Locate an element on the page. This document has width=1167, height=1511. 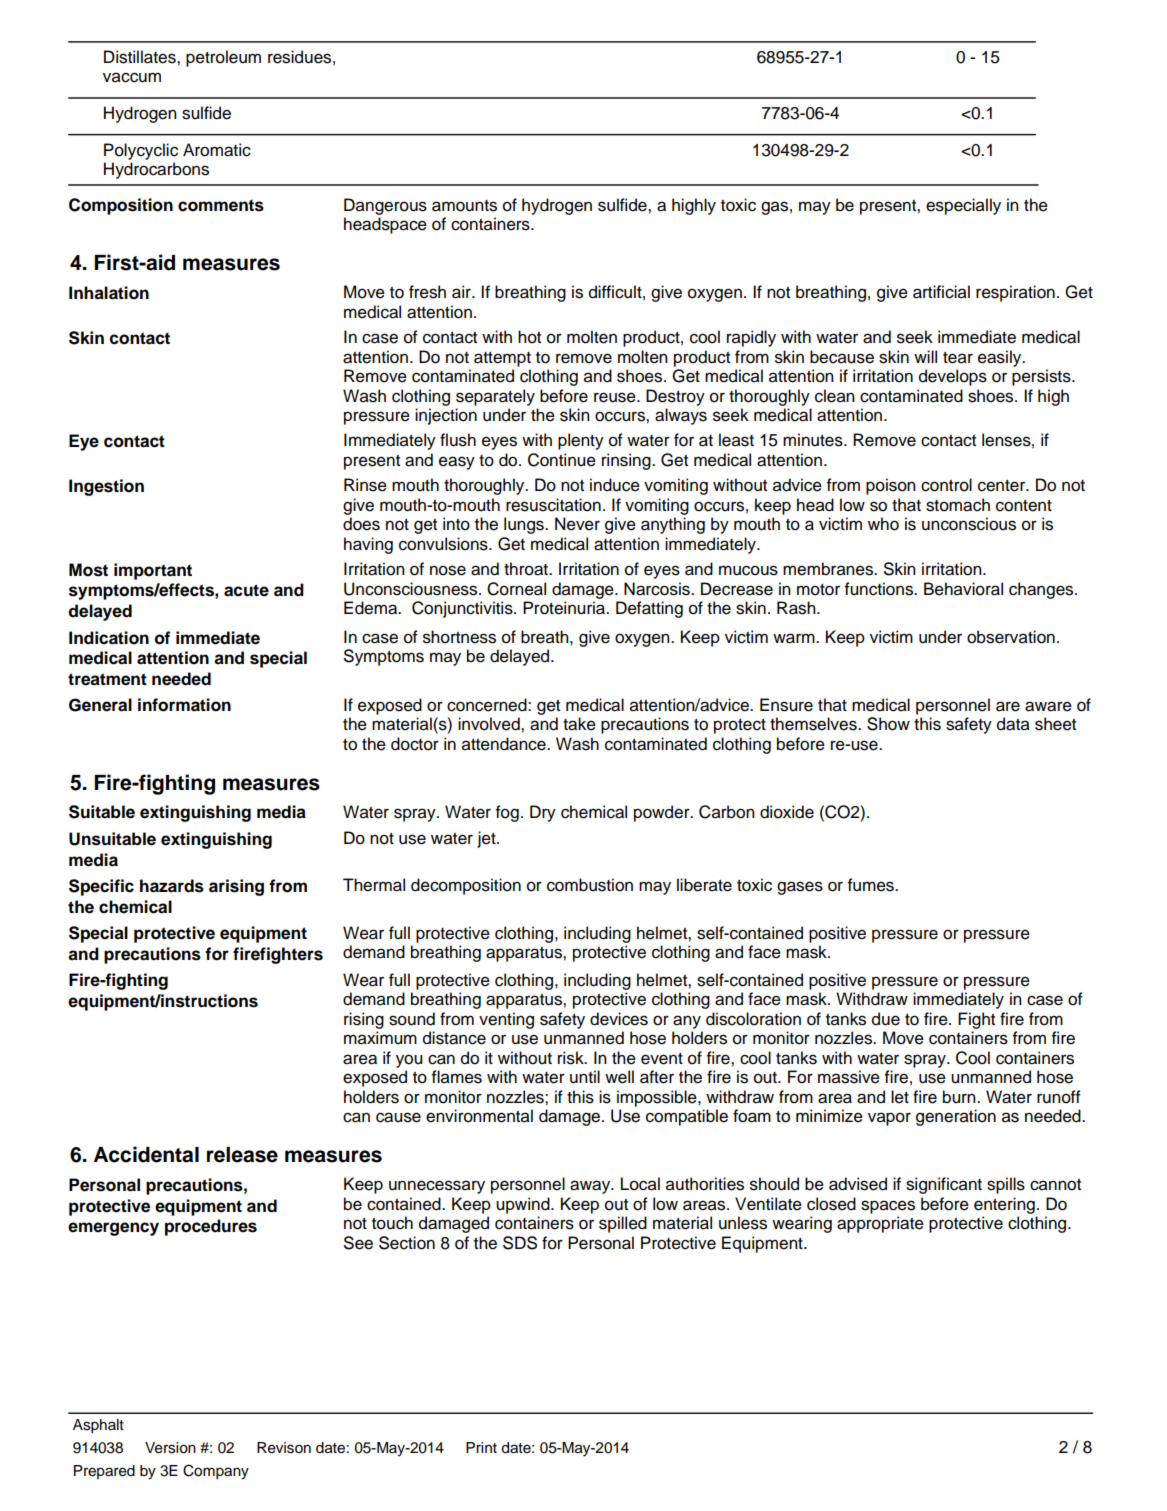
Show is located at coordinates (888, 724).
